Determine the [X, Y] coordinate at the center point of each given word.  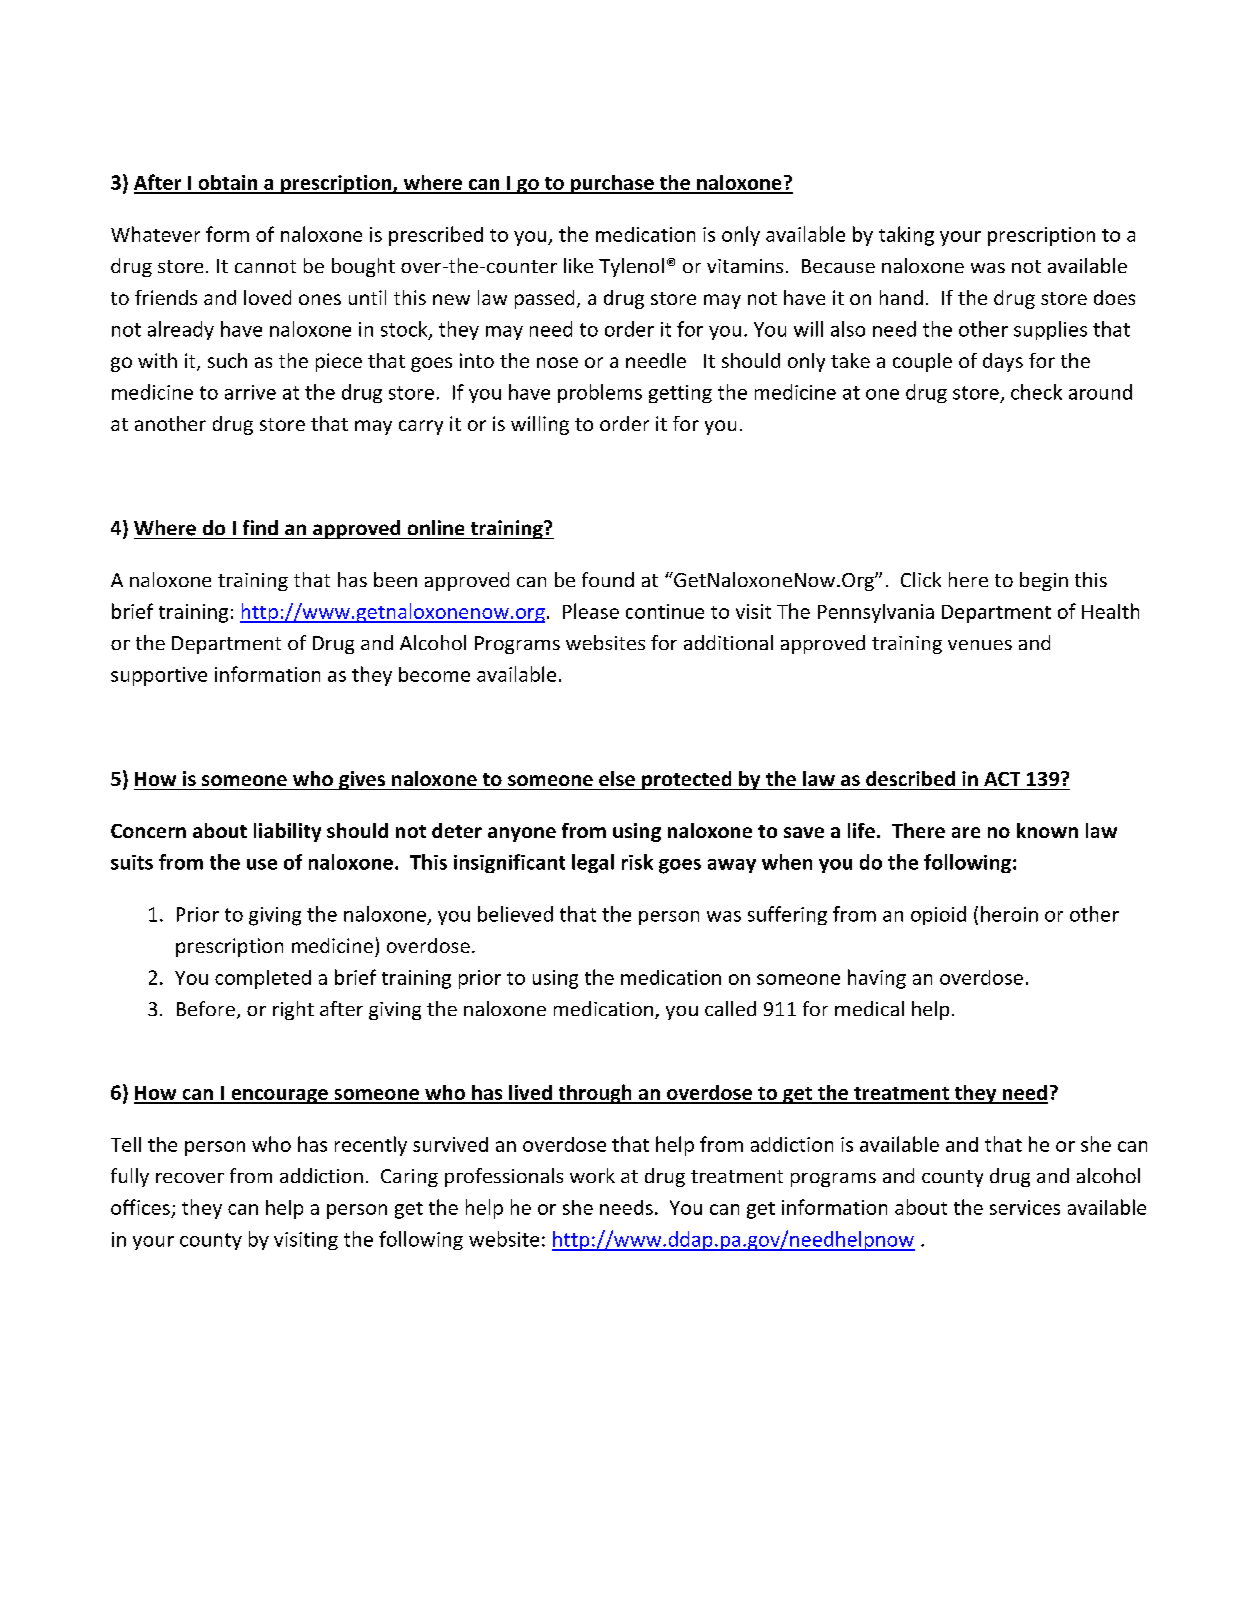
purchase [612, 184]
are [966, 832]
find [260, 527]
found [608, 579]
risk [637, 862]
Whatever [155, 234]
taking [906, 236]
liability [287, 832]
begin [1044, 581]
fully [130, 1177]
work [592, 1175]
